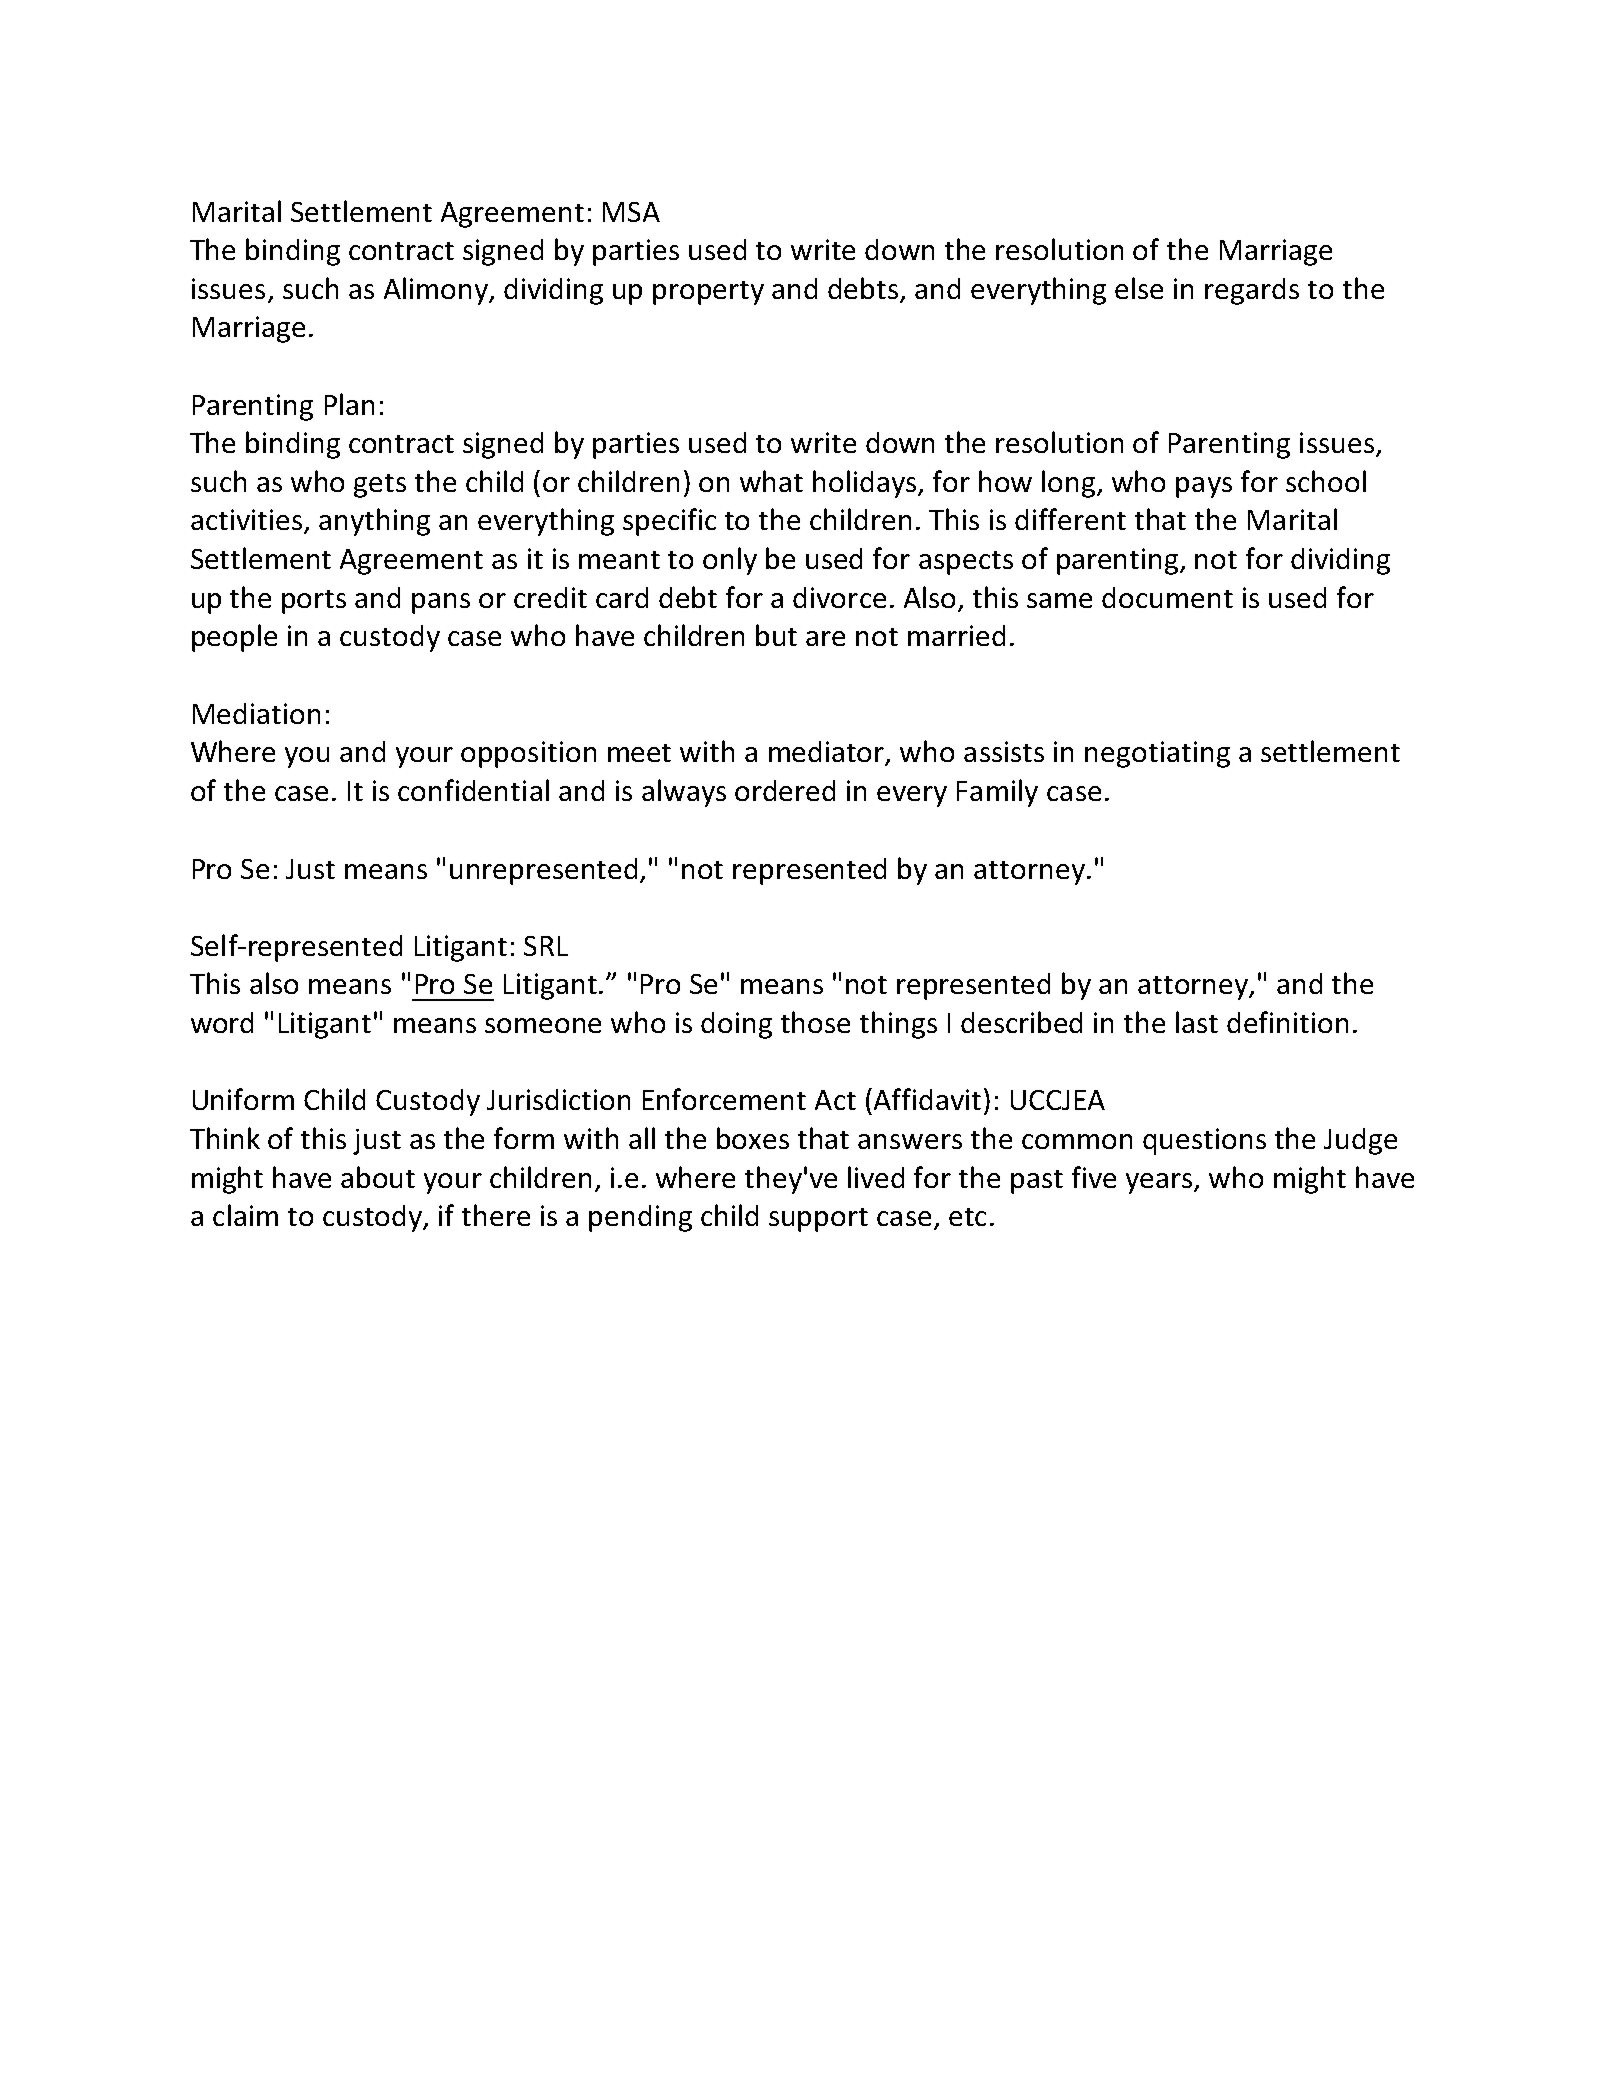  I want to click on regards, so click(1252, 291).
